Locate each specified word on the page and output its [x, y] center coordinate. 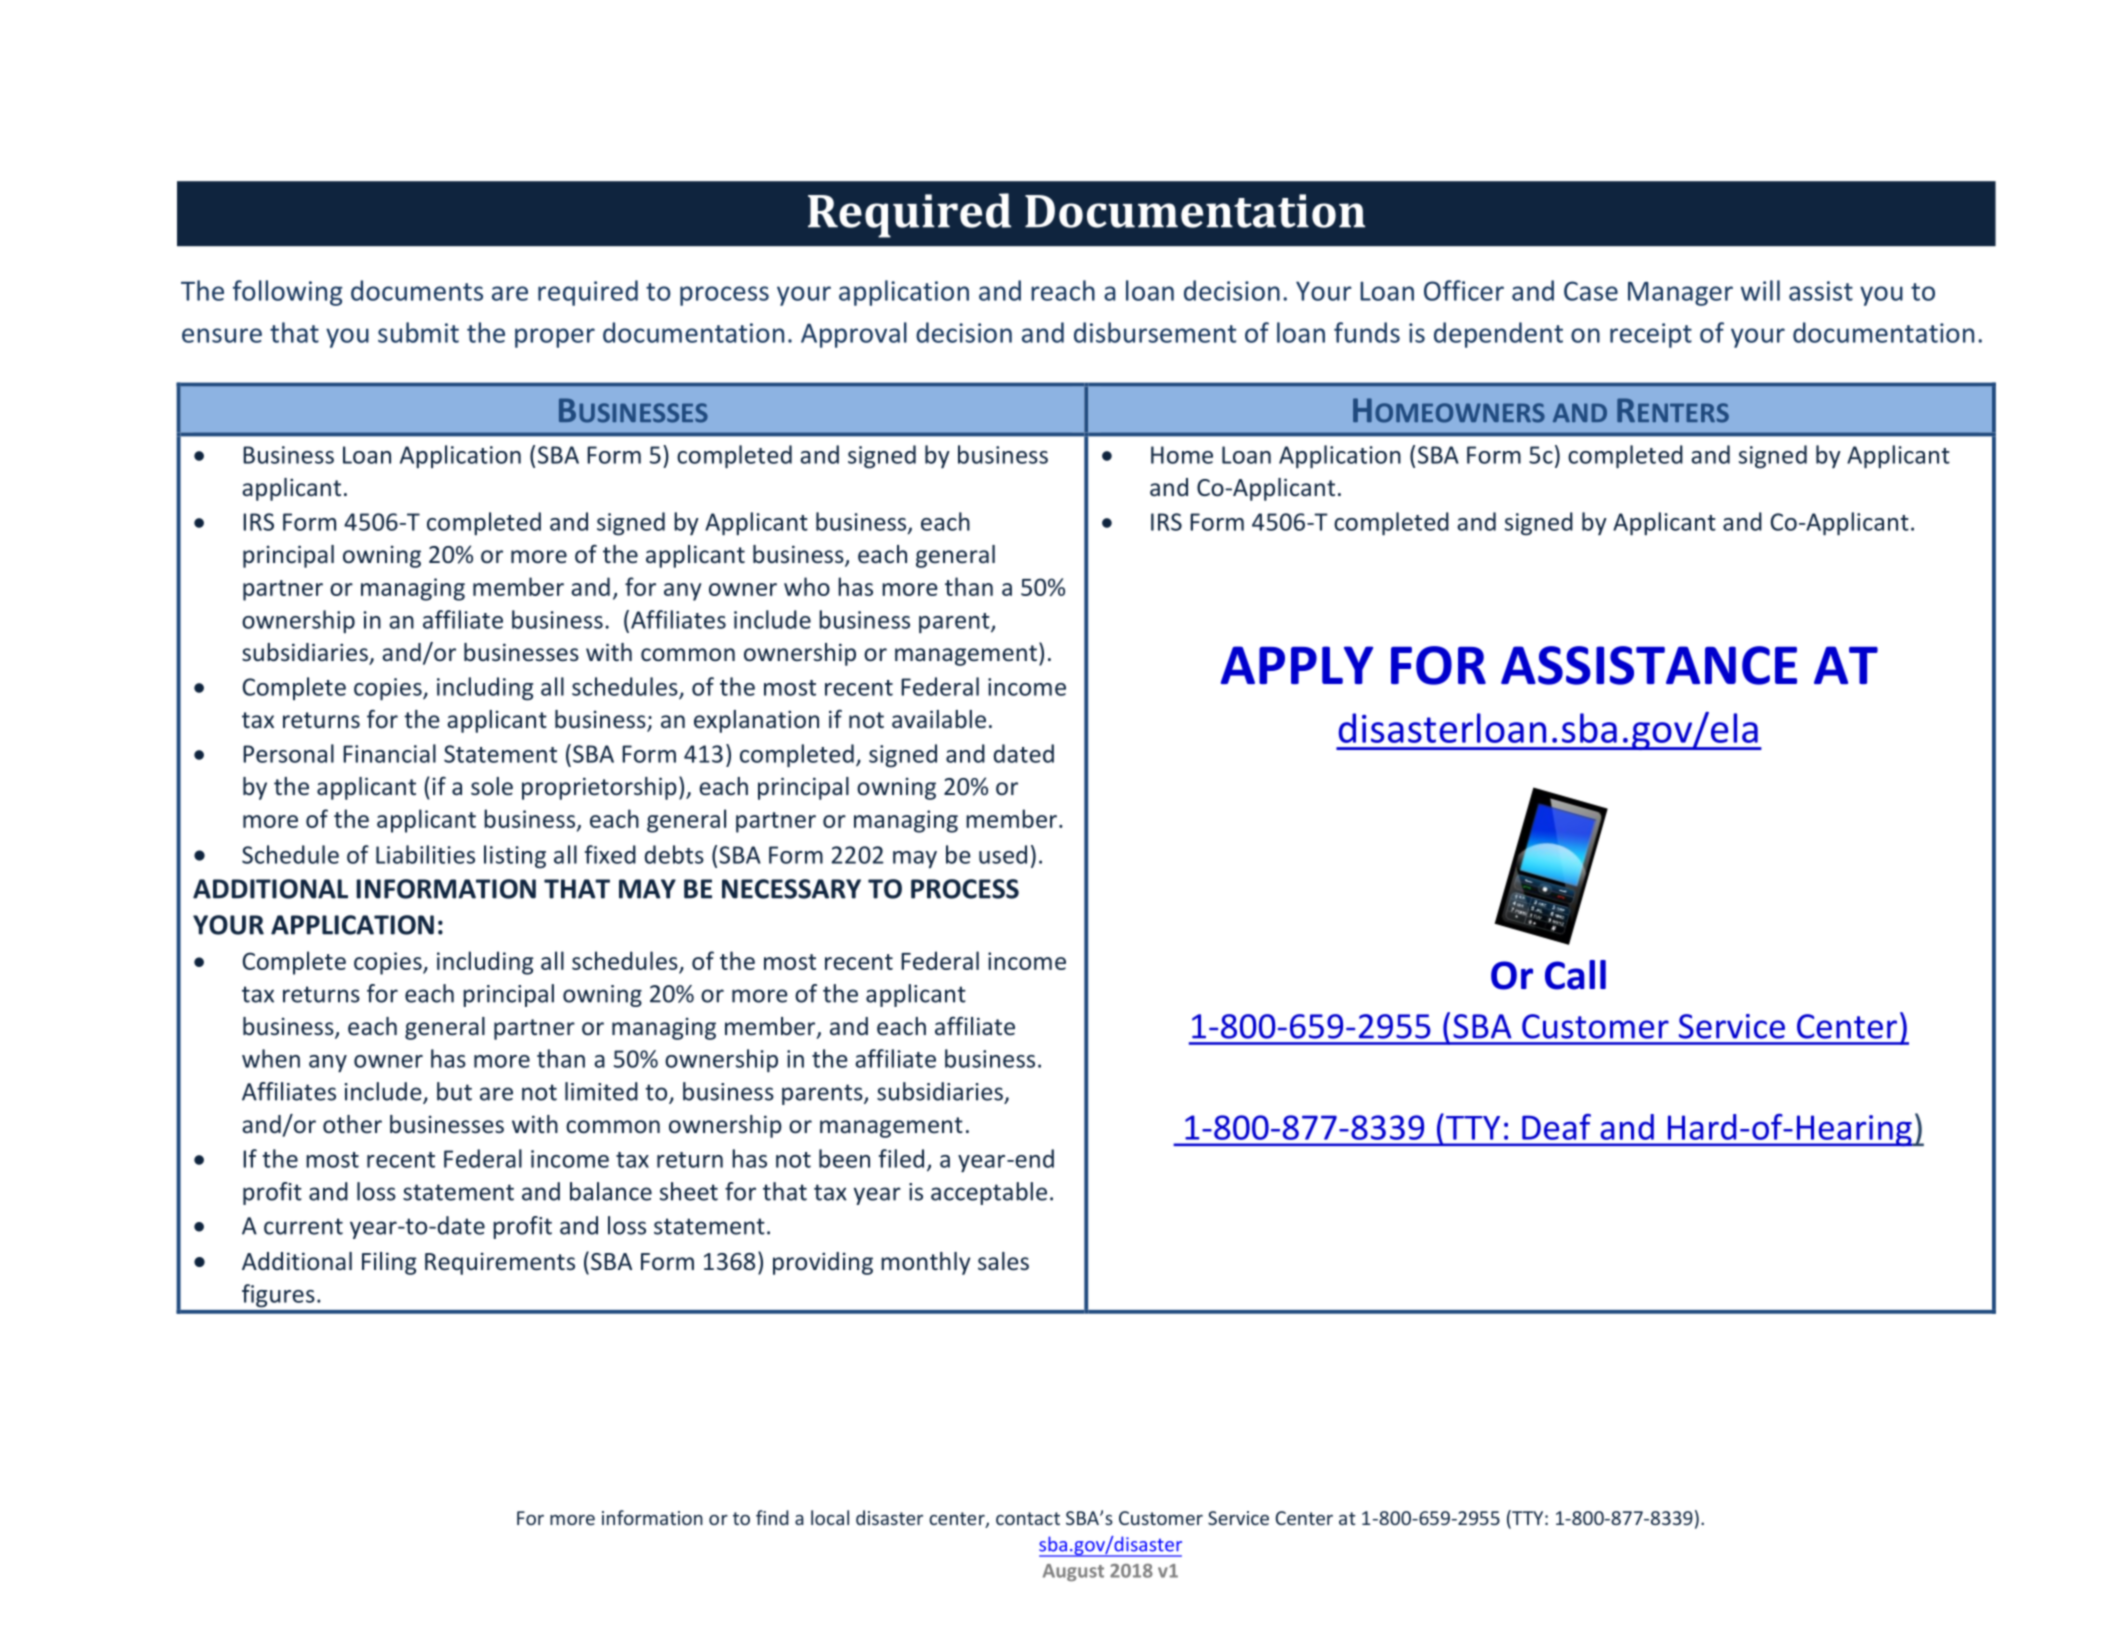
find [772, 1517]
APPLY [1297, 665]
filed [901, 1158]
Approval [854, 335]
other [352, 1124]
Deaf [1556, 1127]
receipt [1651, 335]
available [939, 719]
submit [418, 332]
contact [1028, 1518]
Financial [389, 753]
